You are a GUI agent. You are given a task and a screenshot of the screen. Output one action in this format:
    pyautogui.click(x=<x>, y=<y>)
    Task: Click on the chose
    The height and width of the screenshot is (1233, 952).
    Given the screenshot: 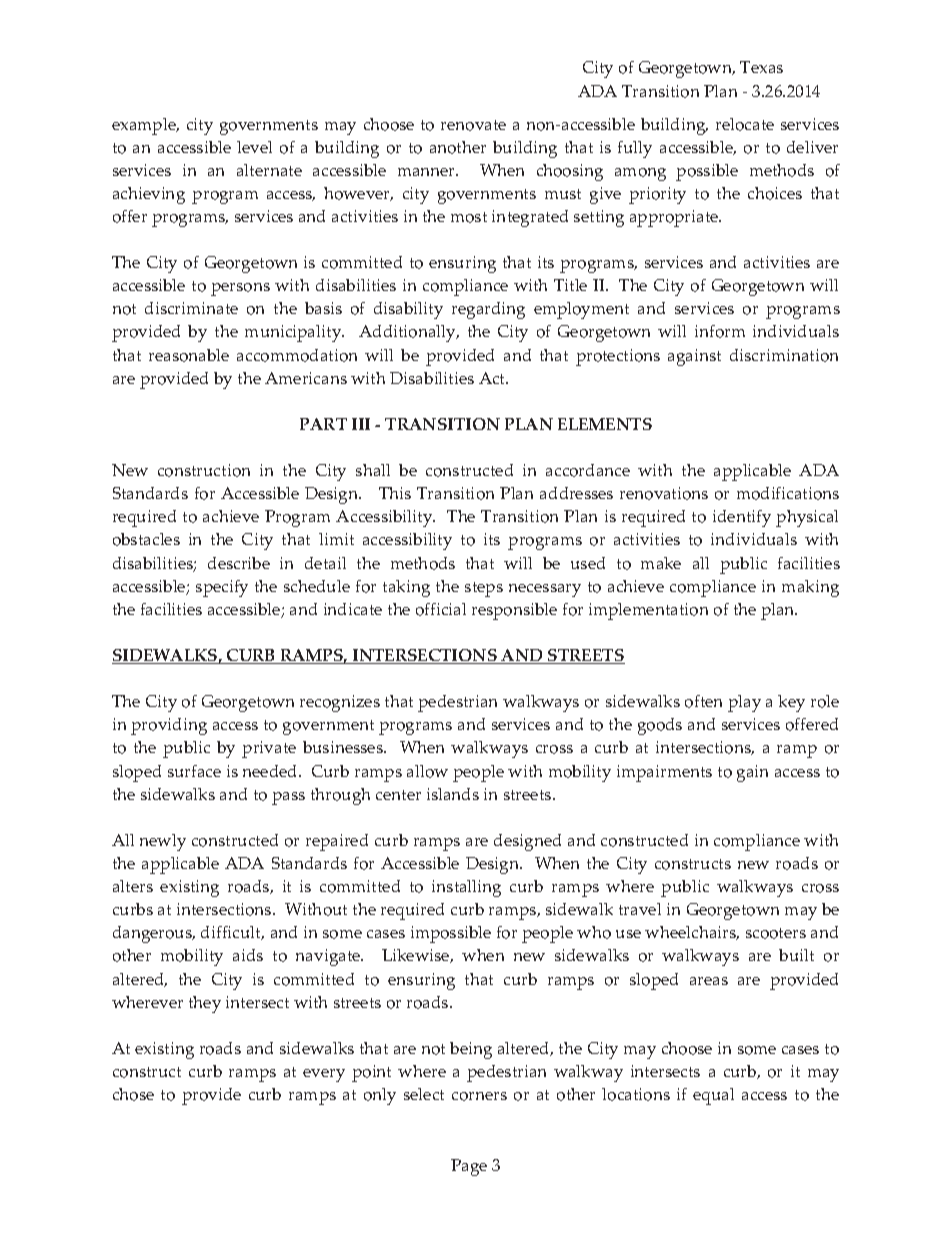 What is the action you would take?
    pyautogui.click(x=133, y=1094)
